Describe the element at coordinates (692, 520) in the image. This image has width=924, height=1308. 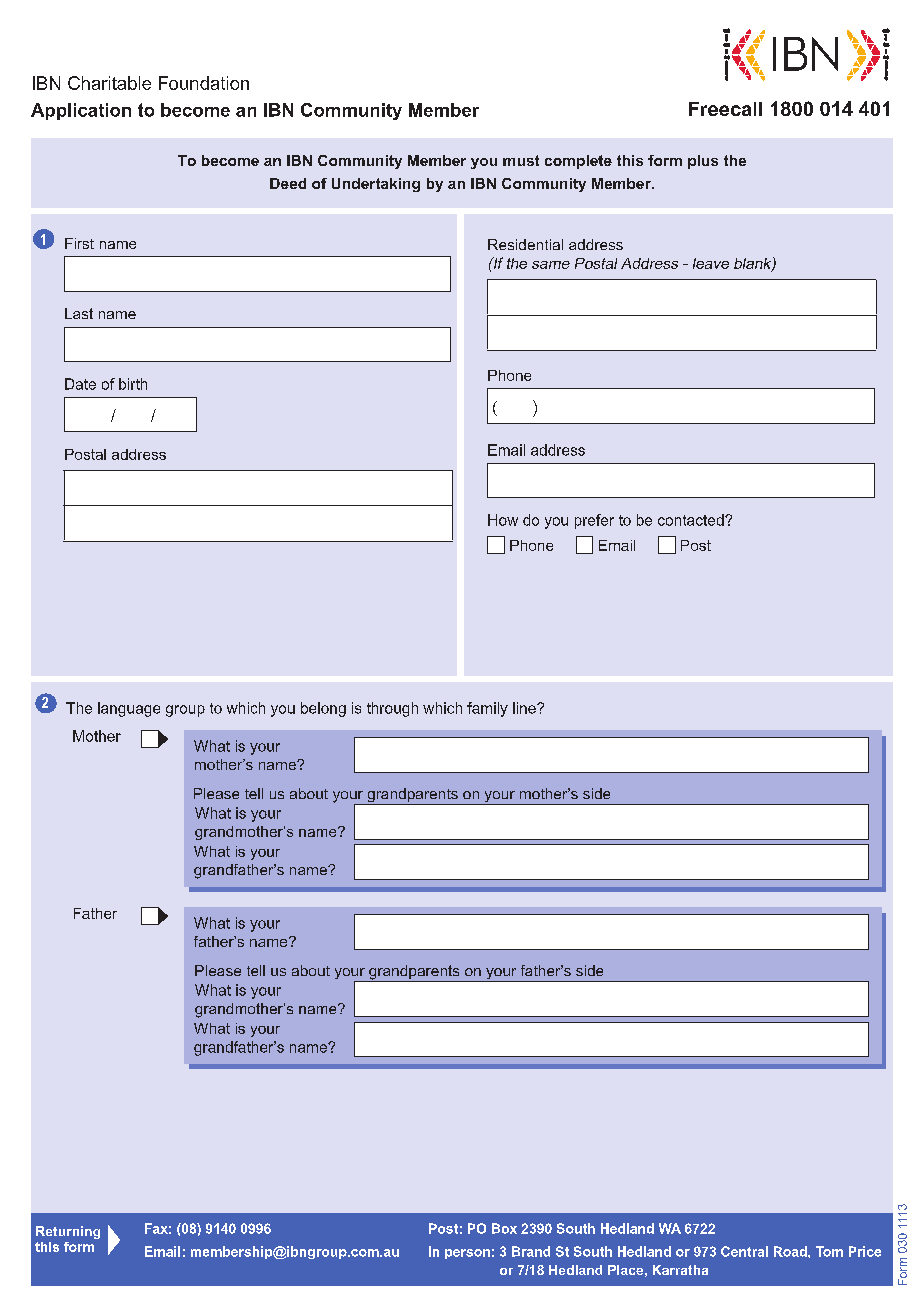
I see `contacted` at that location.
